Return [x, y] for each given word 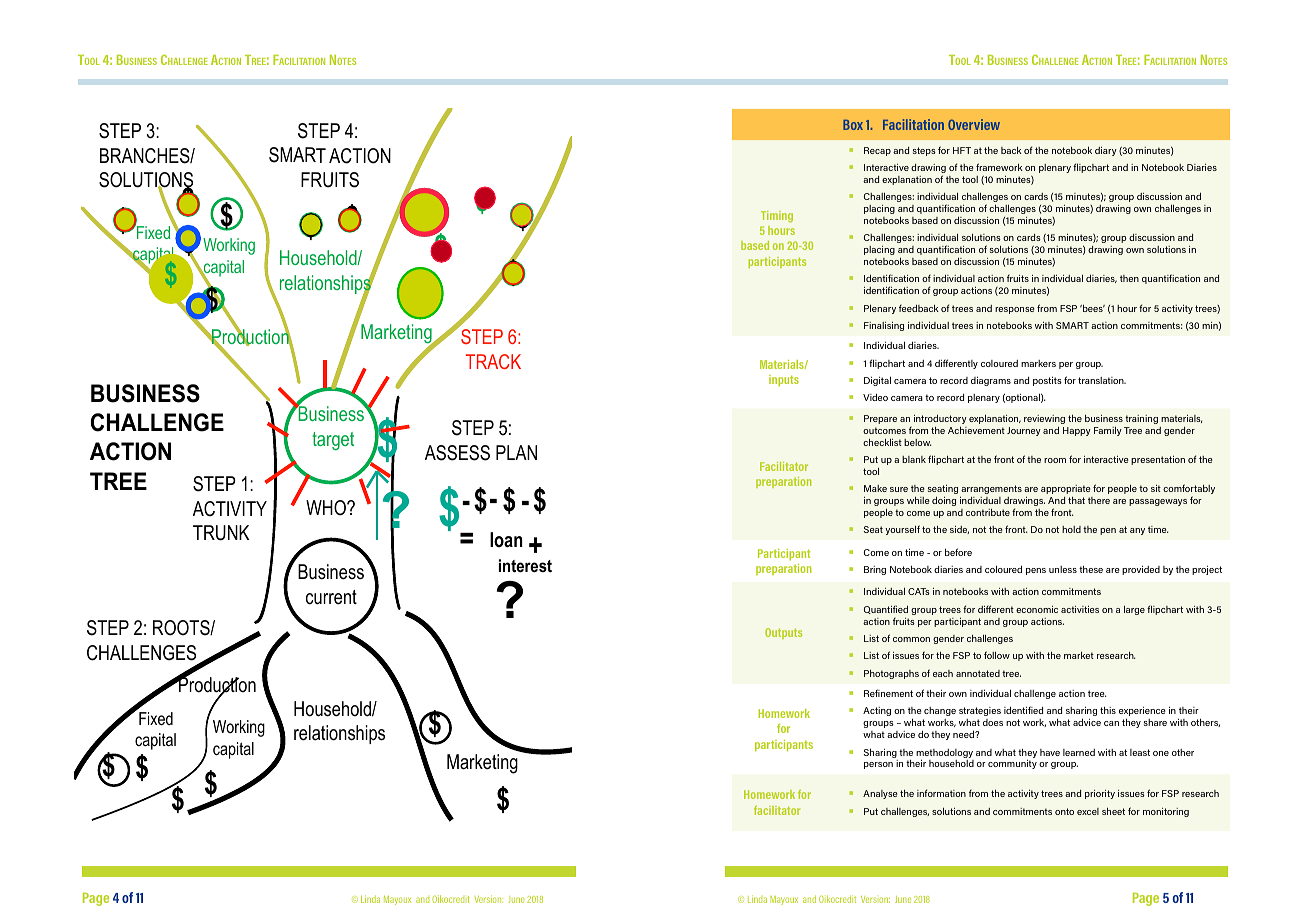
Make [875, 488]
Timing [777, 216]
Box [853, 125]
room [1055, 460]
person [878, 765]
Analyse [880, 794]
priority [1100, 794]
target [333, 441]
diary [1106, 151]
